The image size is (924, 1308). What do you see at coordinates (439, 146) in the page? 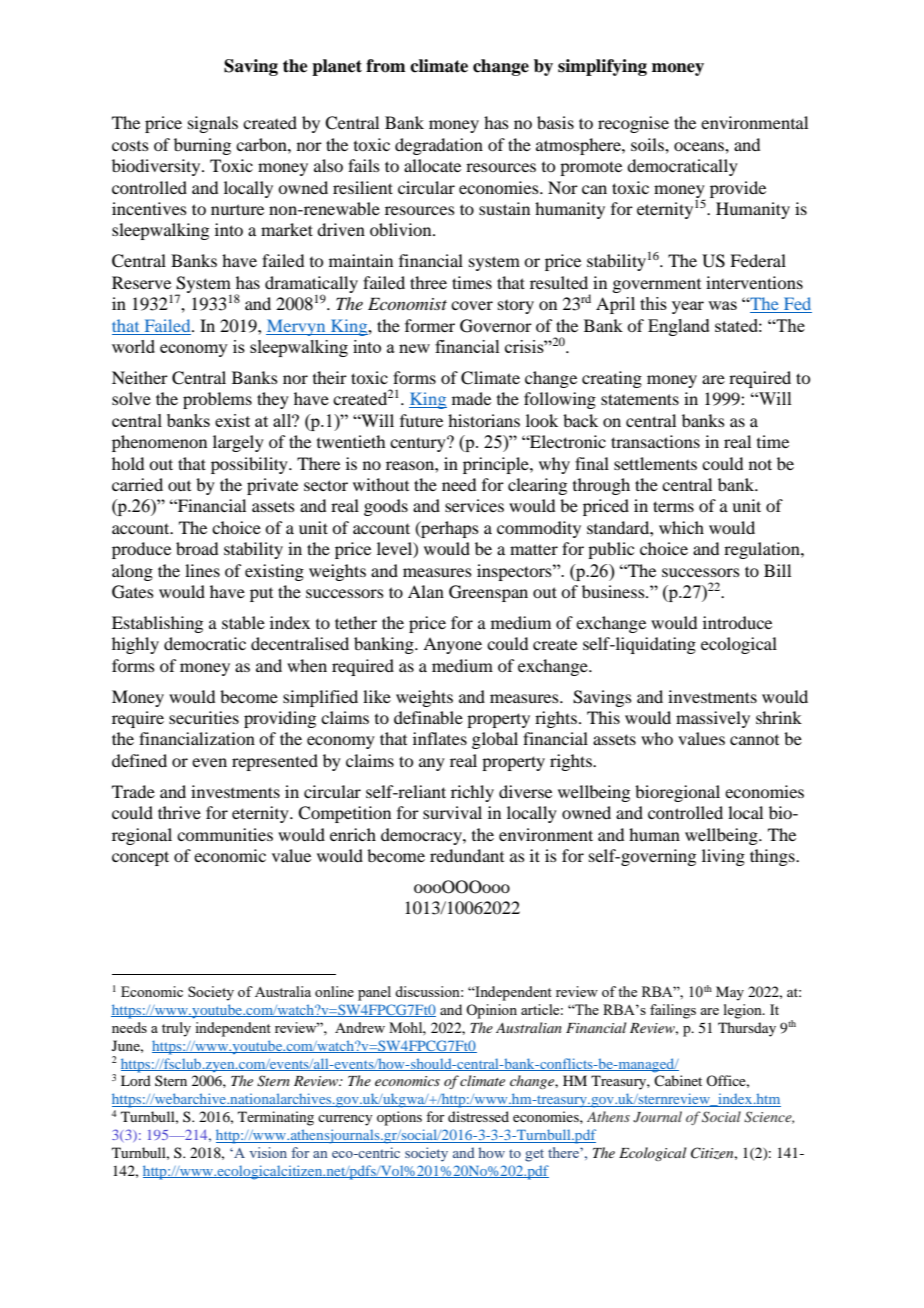
I see `degradation` at bounding box center [439, 146].
